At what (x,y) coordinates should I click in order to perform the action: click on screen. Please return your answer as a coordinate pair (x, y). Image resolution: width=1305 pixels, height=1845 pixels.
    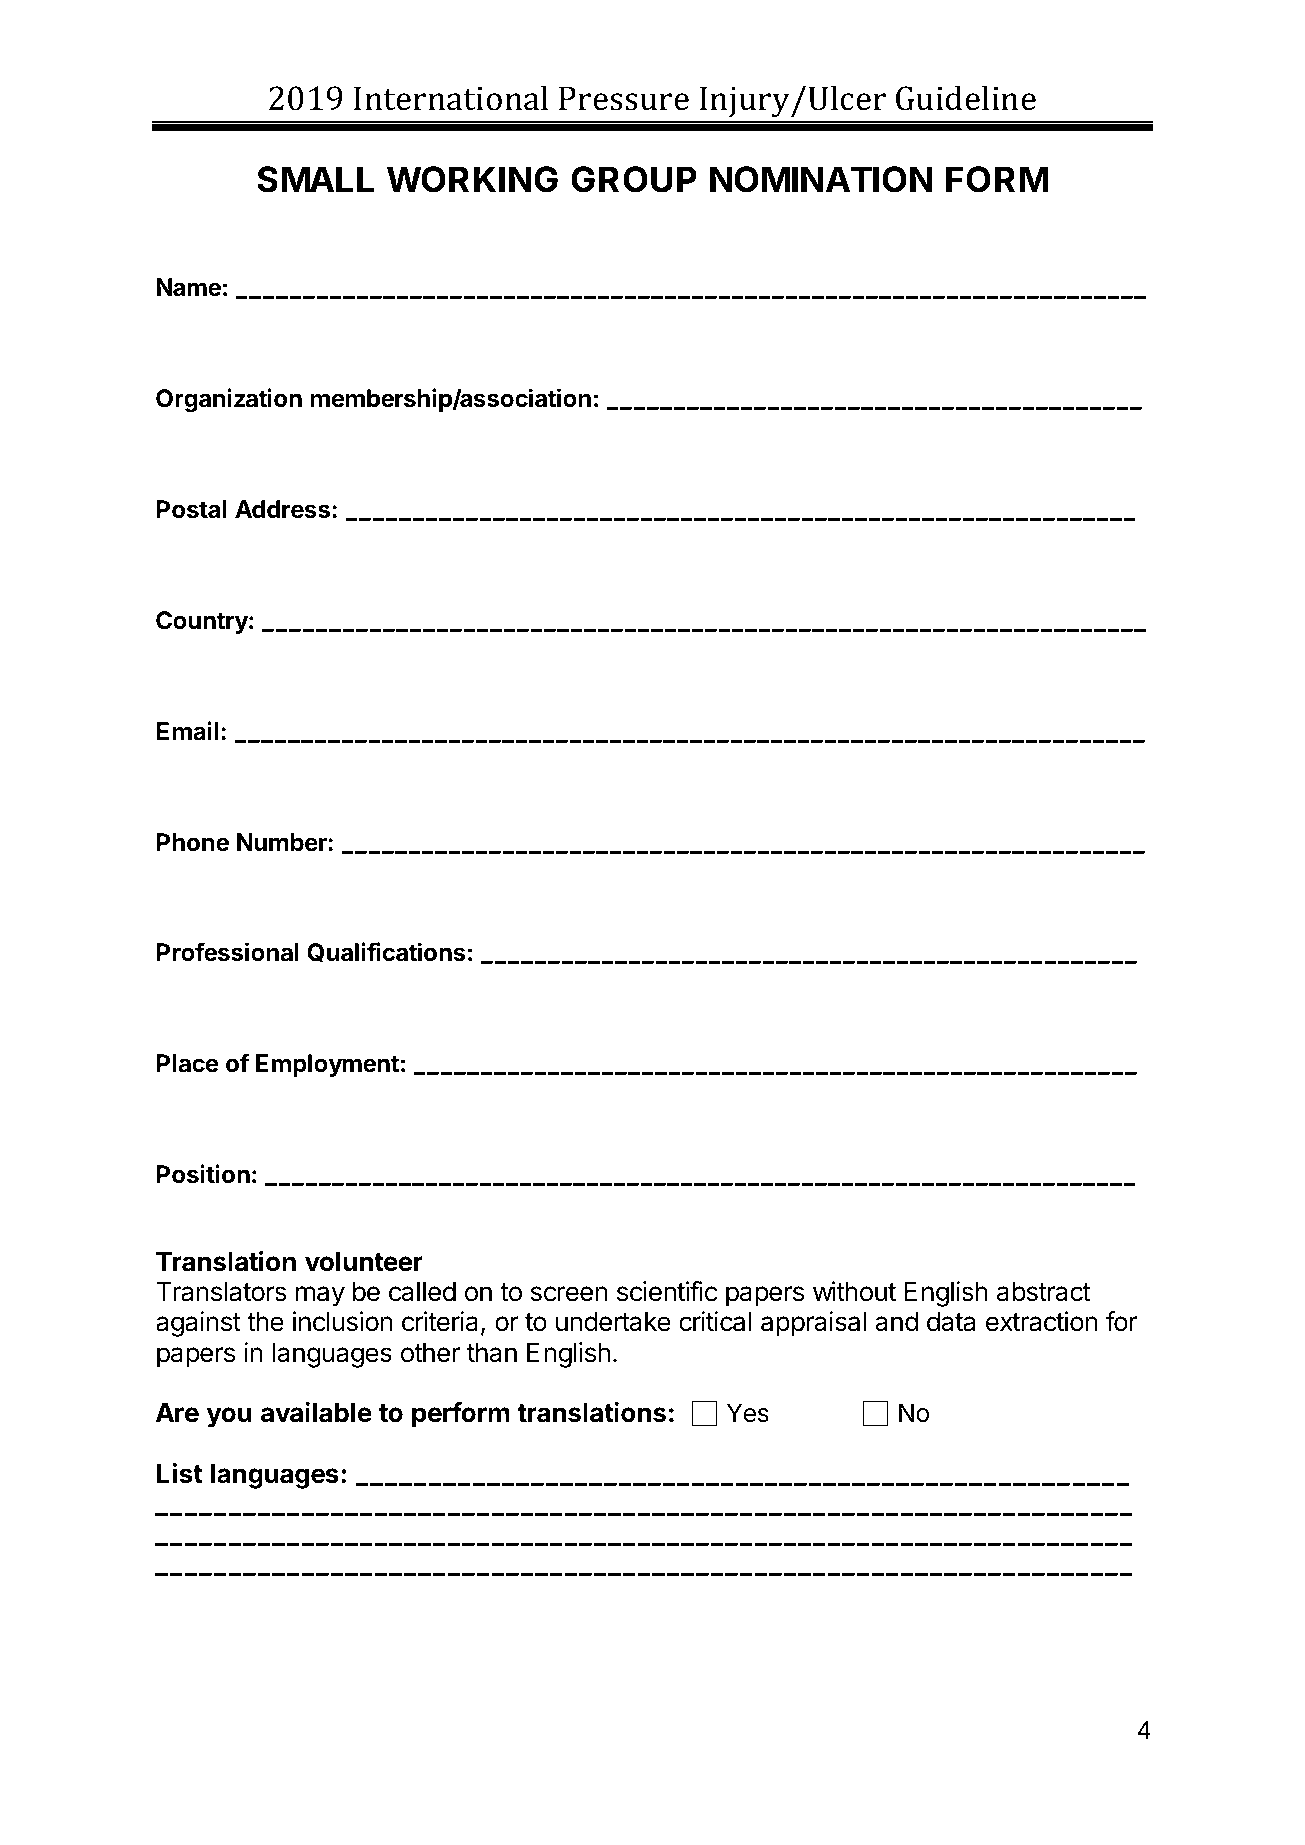
    Looking at the image, I should click on (569, 1294).
